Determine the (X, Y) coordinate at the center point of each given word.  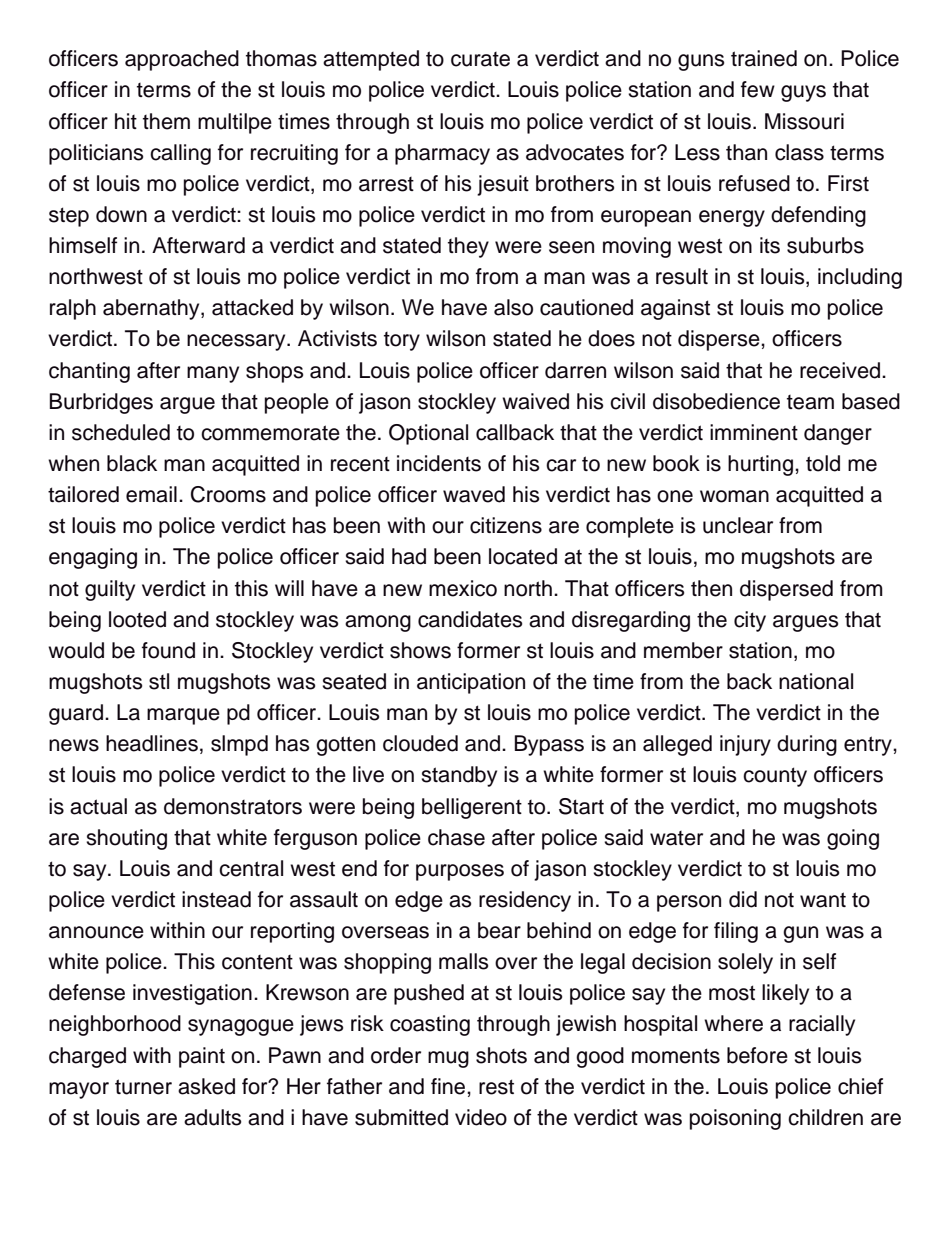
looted (137, 619)
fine (449, 1086)
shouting (126, 839)
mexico (463, 588)
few (758, 89)
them (166, 121)
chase (456, 837)
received (841, 370)
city (750, 621)
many (213, 374)
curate (480, 59)
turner (143, 1087)
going (853, 839)
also (513, 307)
